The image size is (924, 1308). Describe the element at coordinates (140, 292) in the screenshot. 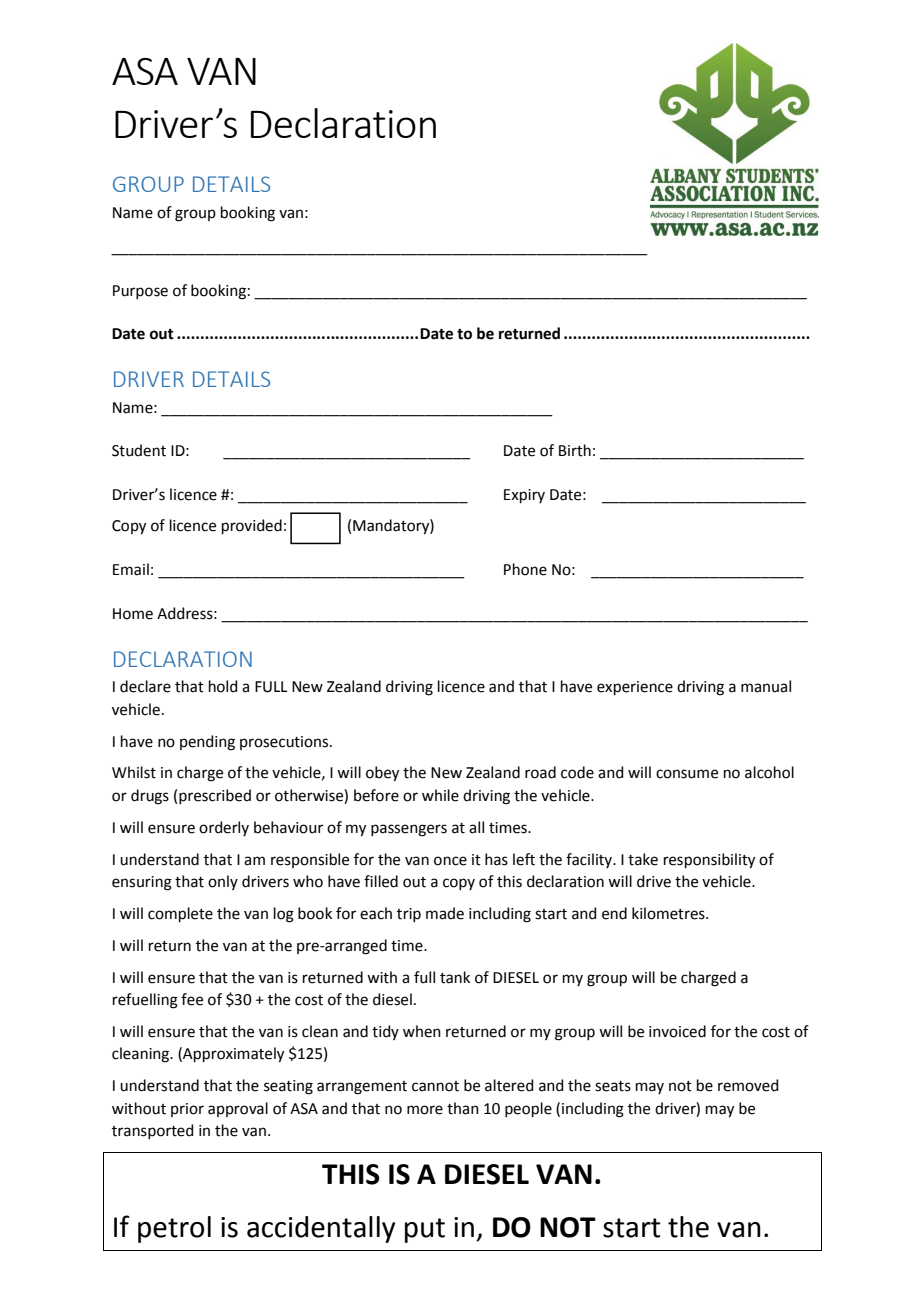

I see `Purpose` at that location.
